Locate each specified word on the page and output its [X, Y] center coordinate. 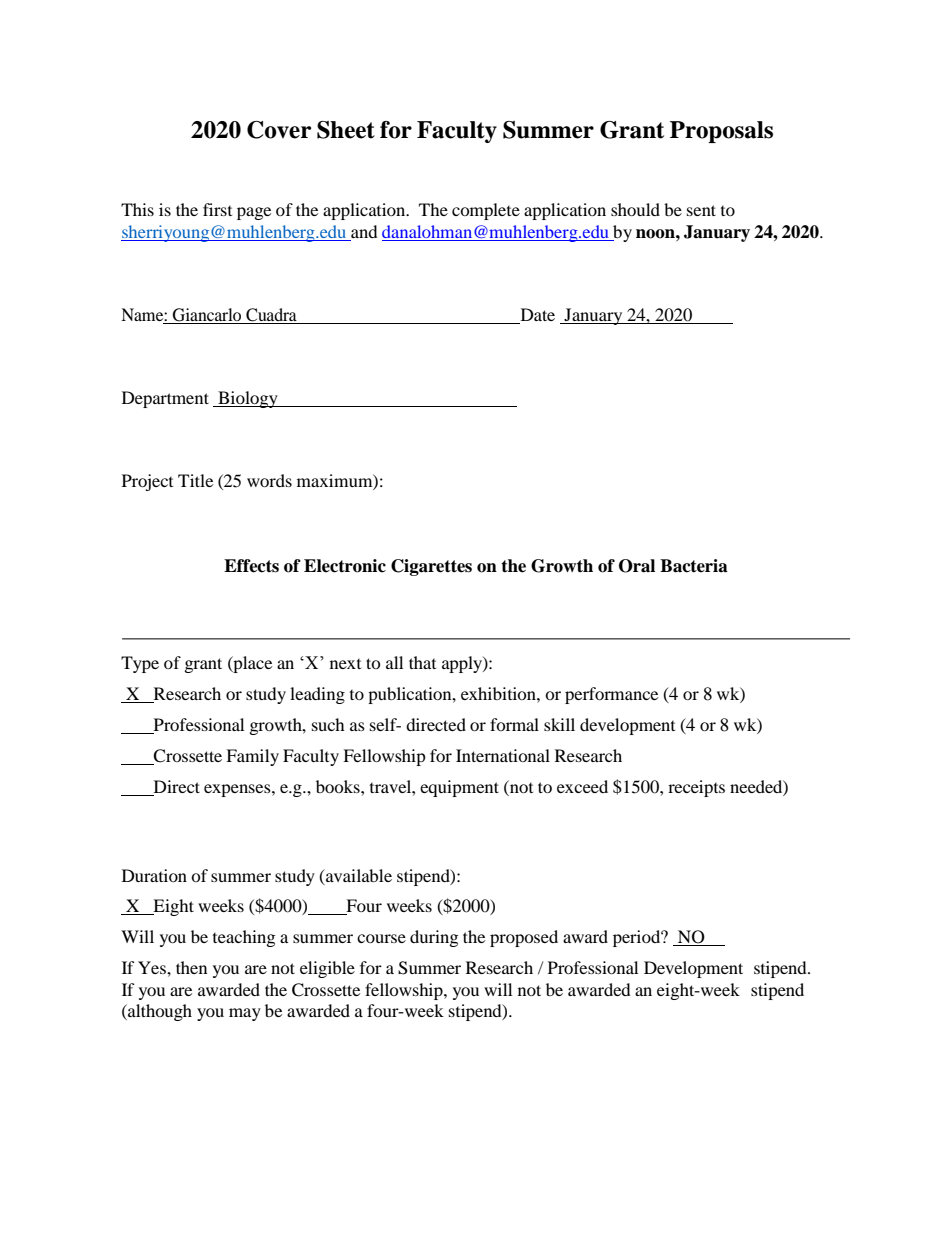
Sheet [346, 130]
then [191, 967]
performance [611, 695]
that [422, 662]
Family [252, 757]
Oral [637, 566]
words [269, 480]
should [635, 209]
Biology [248, 399]
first [217, 209]
